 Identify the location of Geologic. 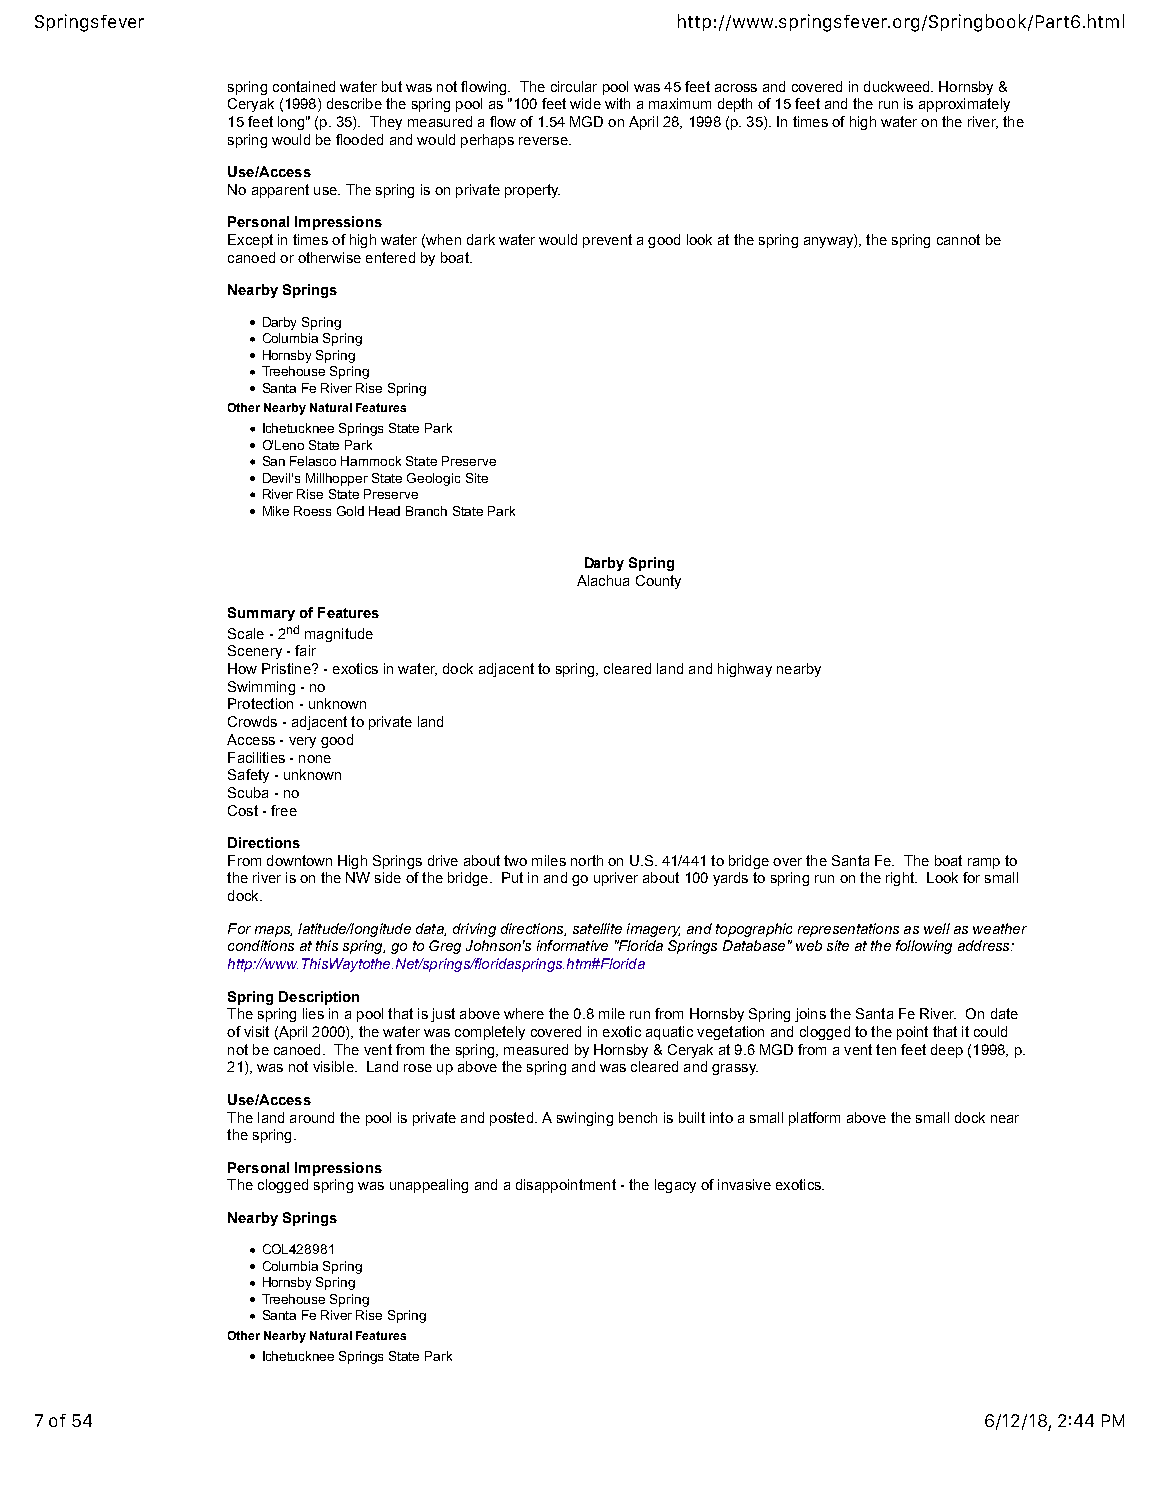
(433, 479).
